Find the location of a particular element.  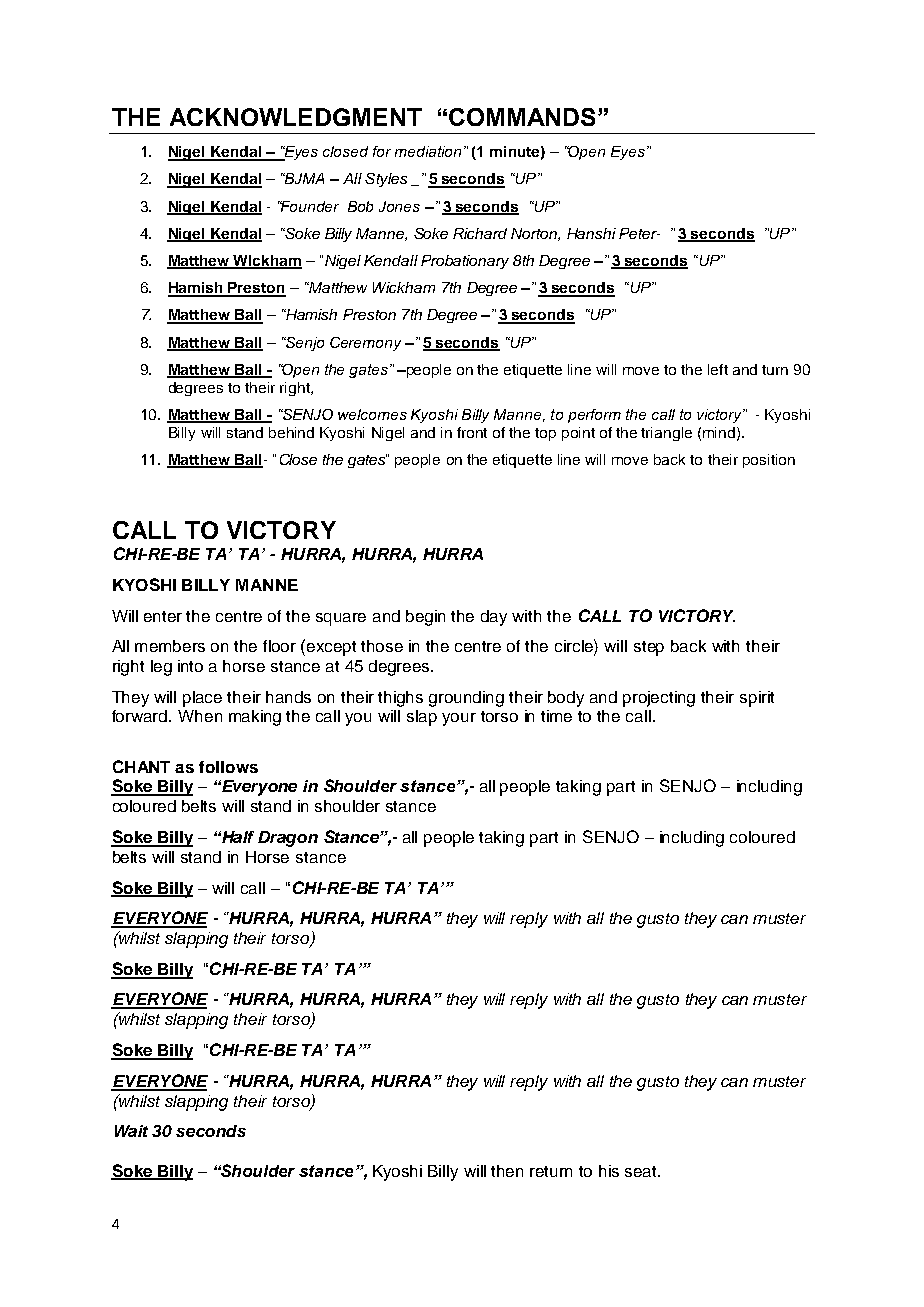

front is located at coordinates (472, 432).
